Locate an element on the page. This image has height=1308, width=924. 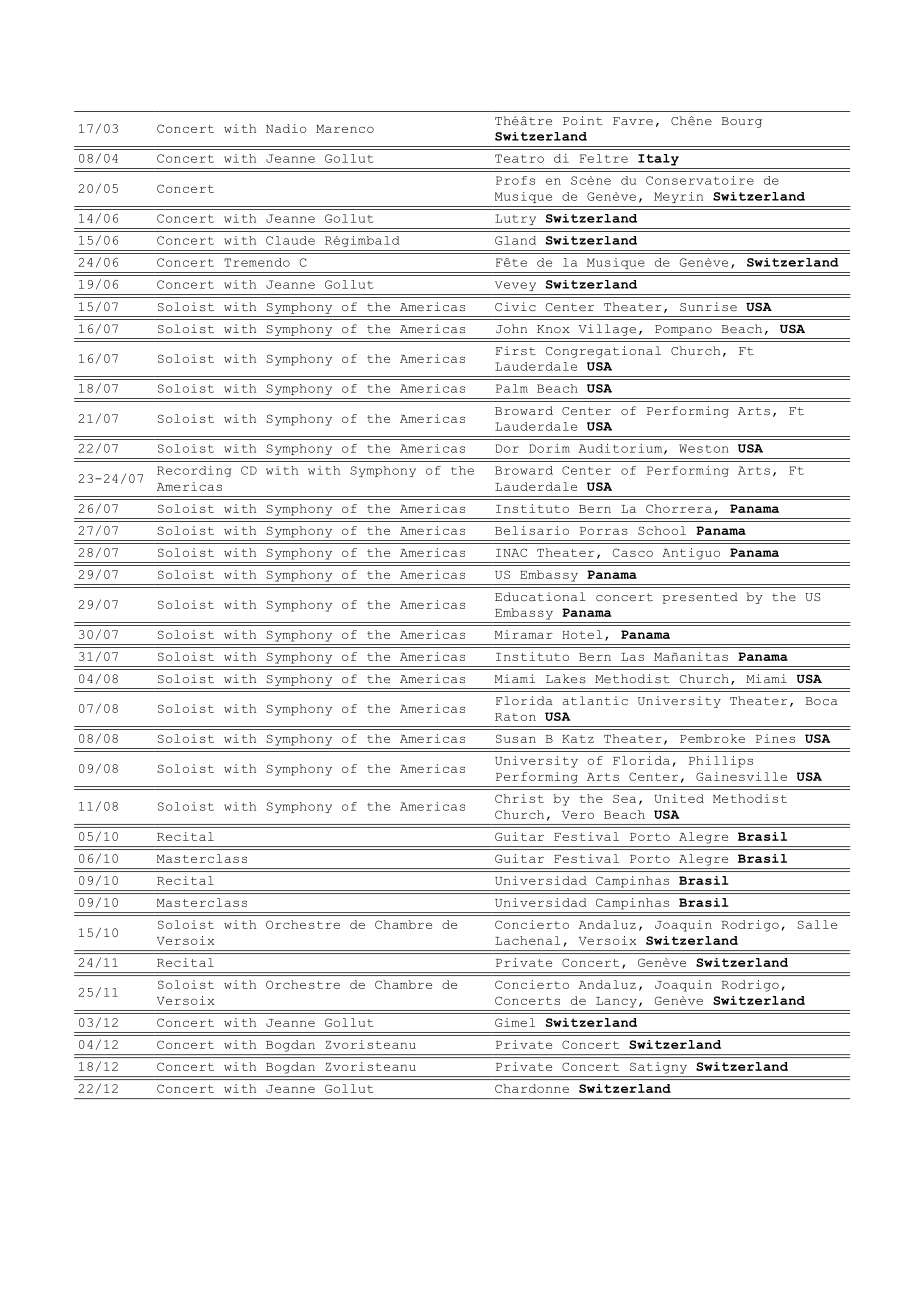
Recording is located at coordinates (194, 471).
